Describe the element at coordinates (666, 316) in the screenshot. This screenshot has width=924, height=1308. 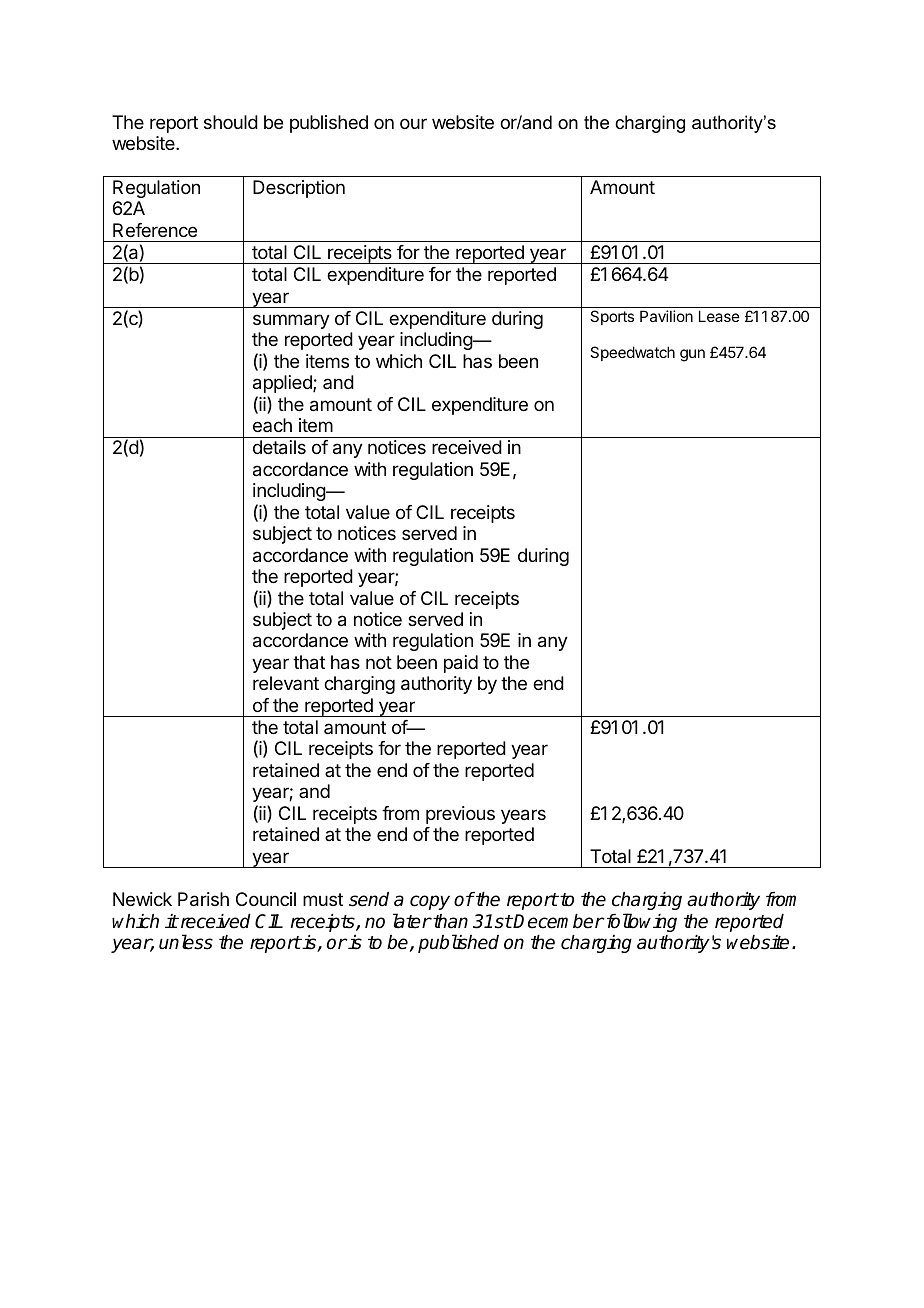
I see `Pavilion` at that location.
